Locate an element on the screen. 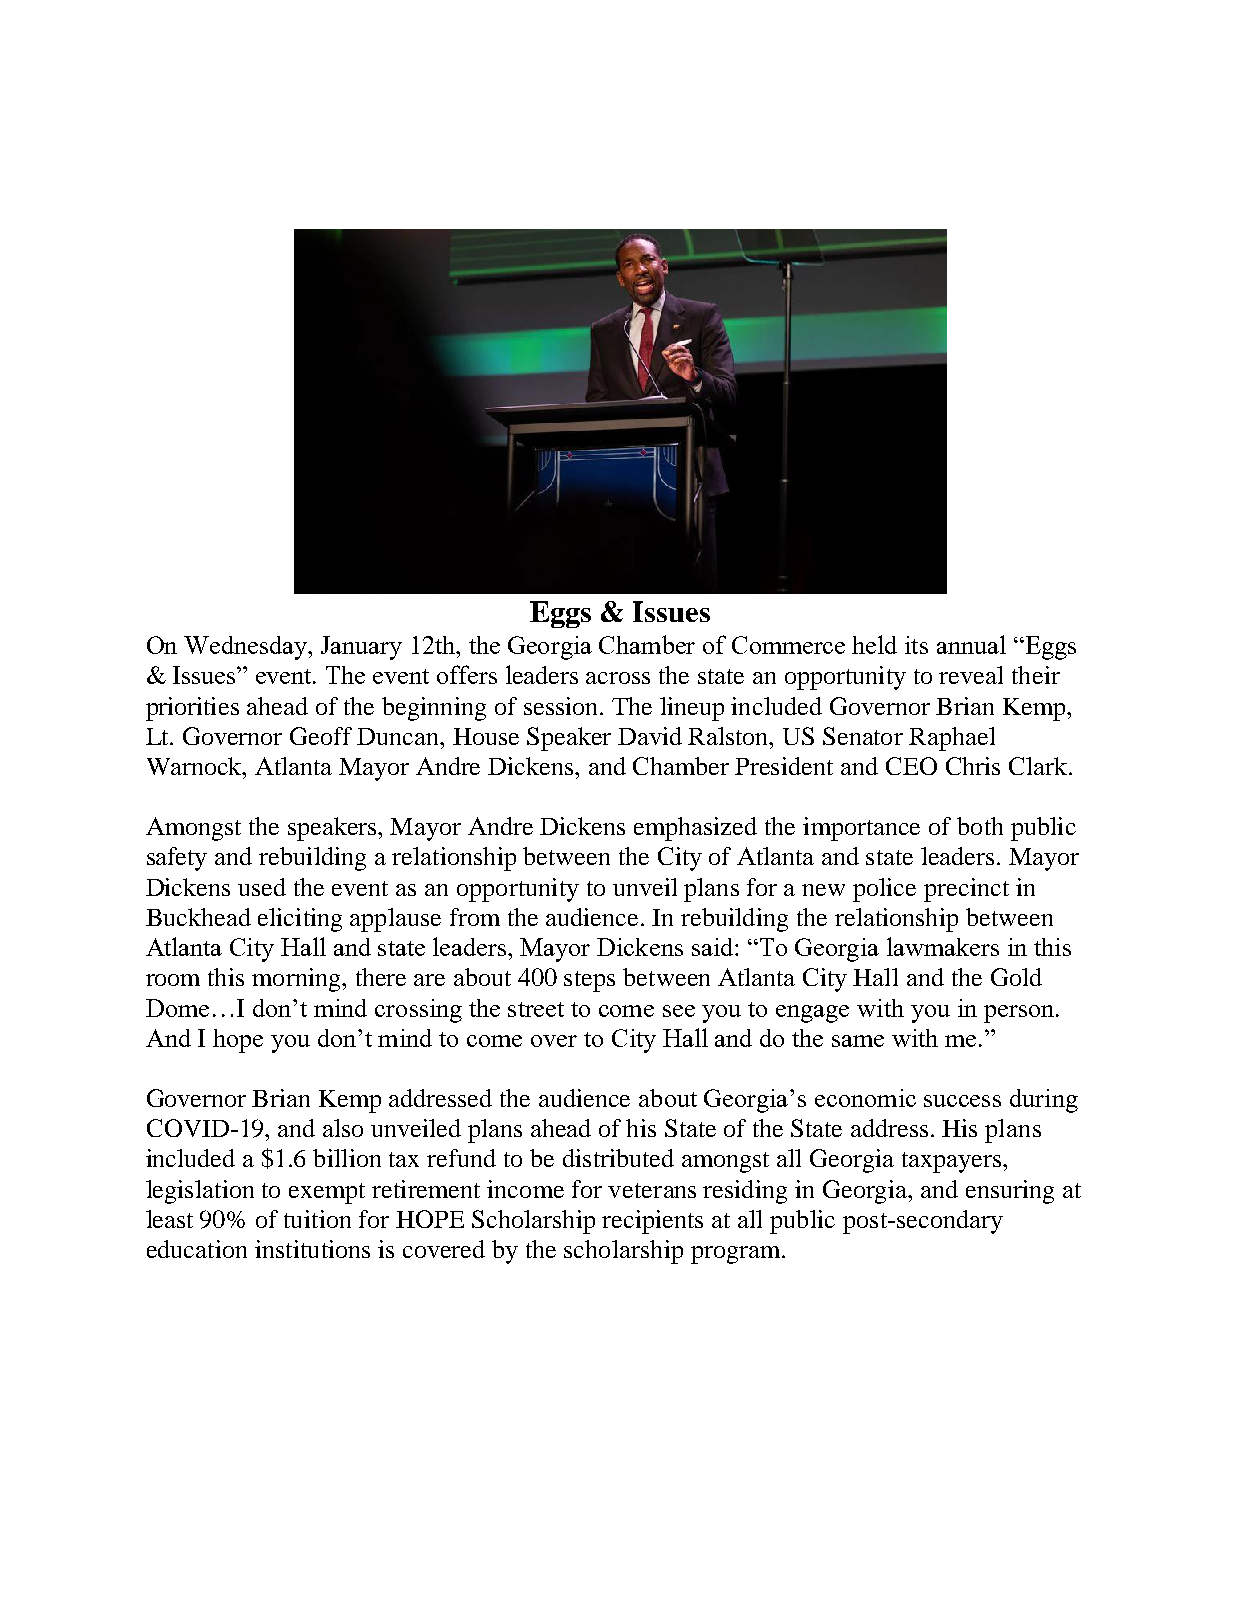 This screenshot has height=1605, width=1241. reveal is located at coordinates (971, 675).
